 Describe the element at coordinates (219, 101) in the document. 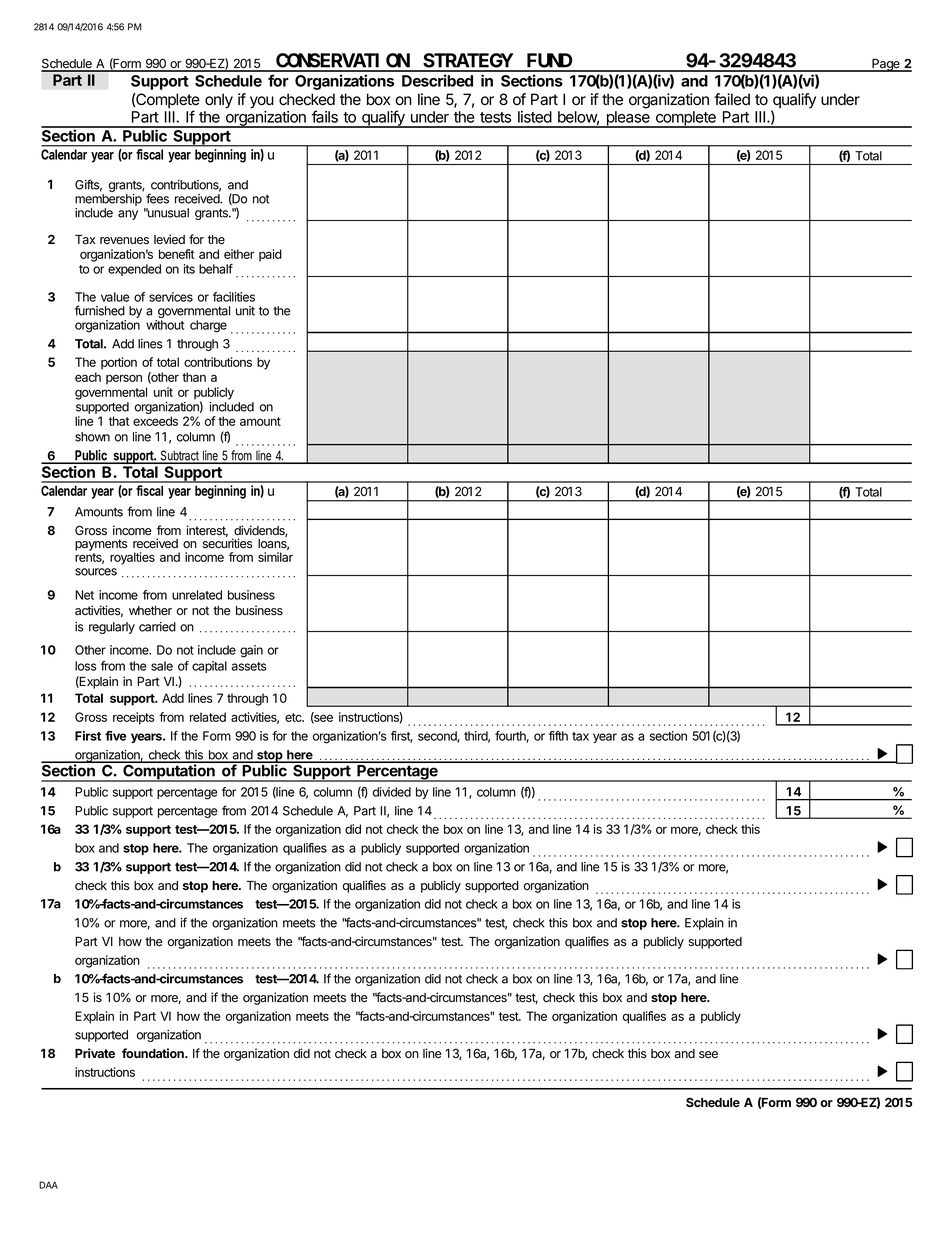

I see `only` at that location.
